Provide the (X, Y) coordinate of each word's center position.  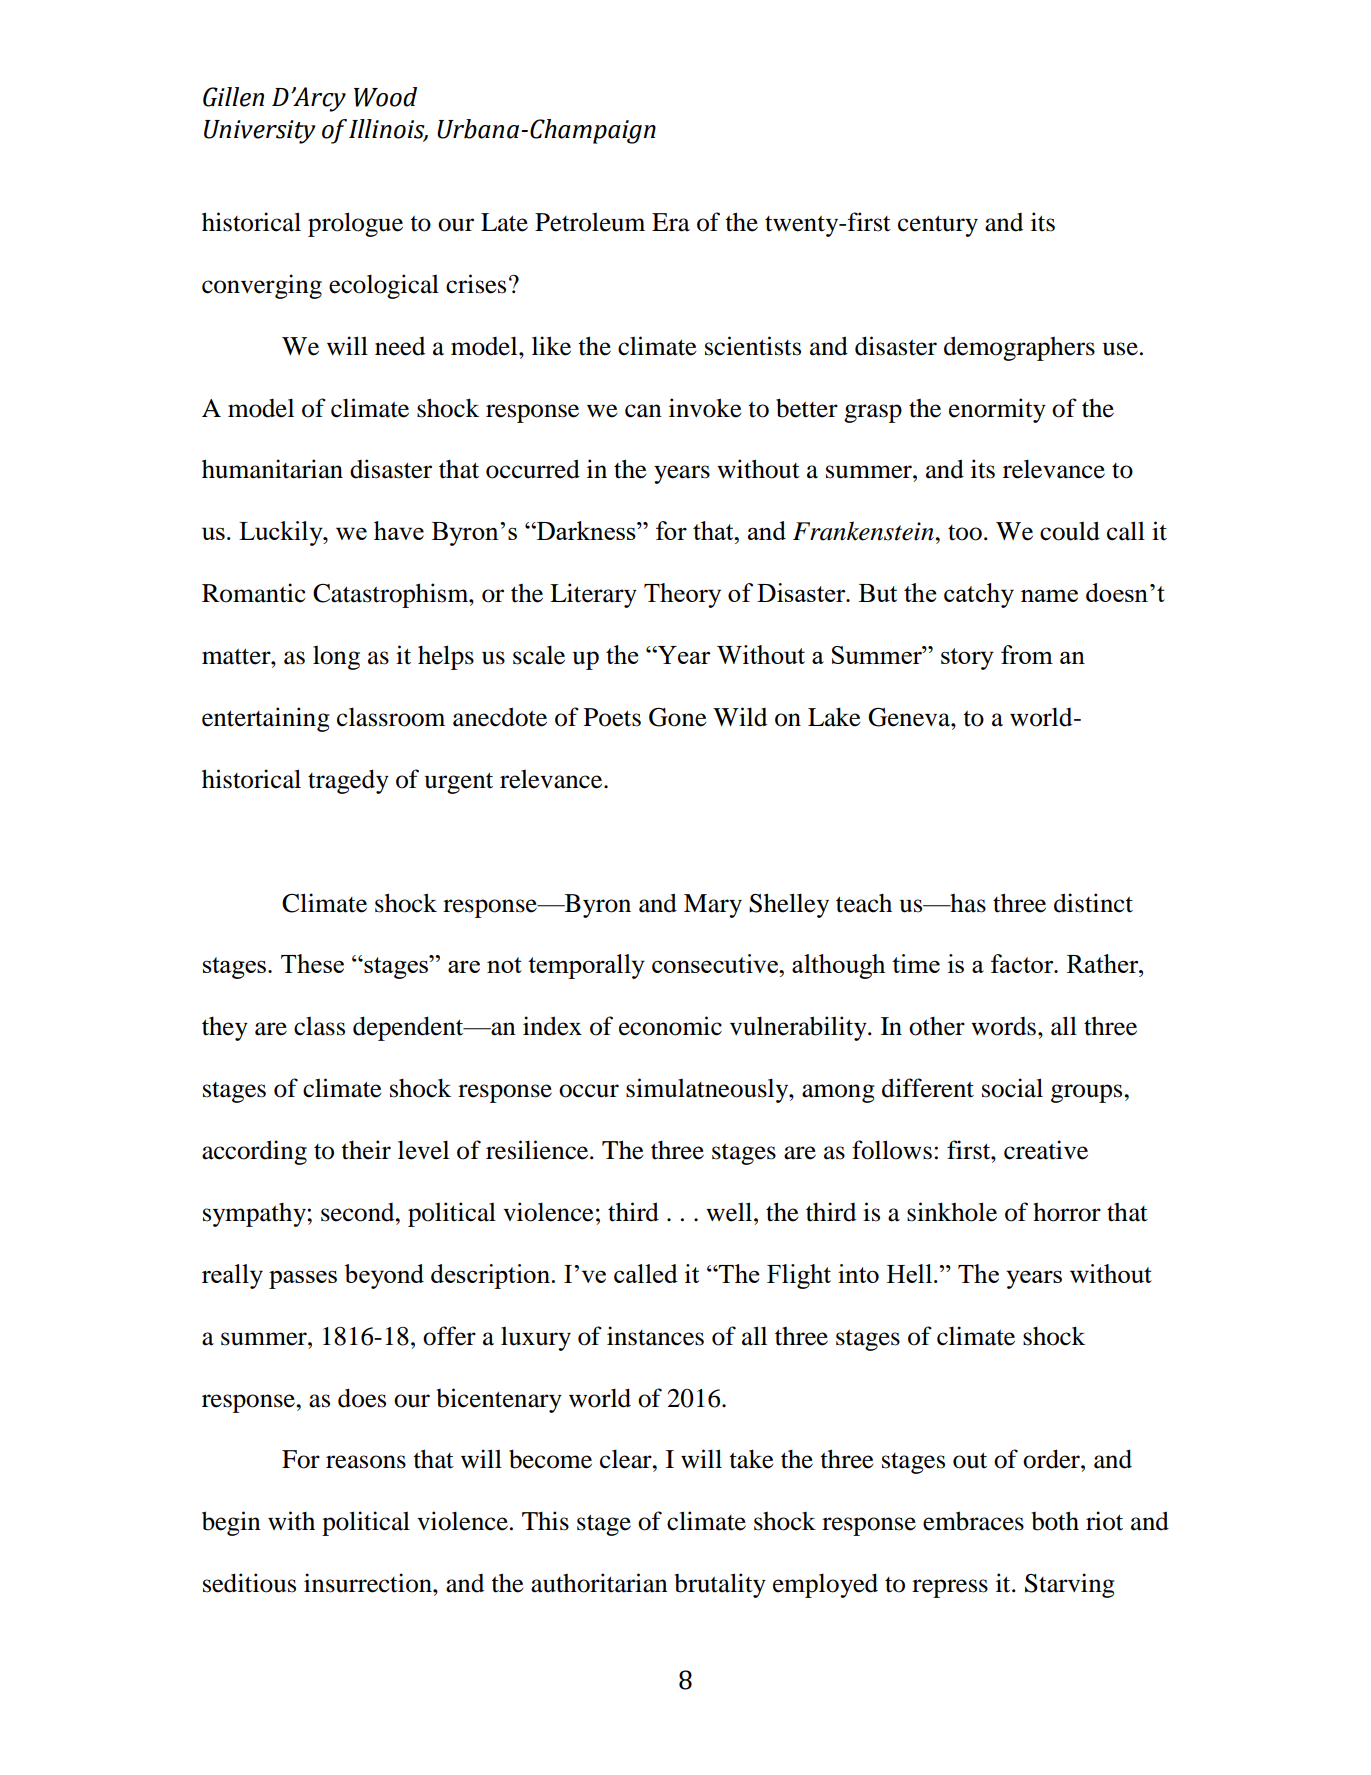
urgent (459, 783)
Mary (713, 906)
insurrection (369, 1583)
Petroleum (590, 222)
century (938, 226)
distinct (1093, 903)
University (260, 132)
